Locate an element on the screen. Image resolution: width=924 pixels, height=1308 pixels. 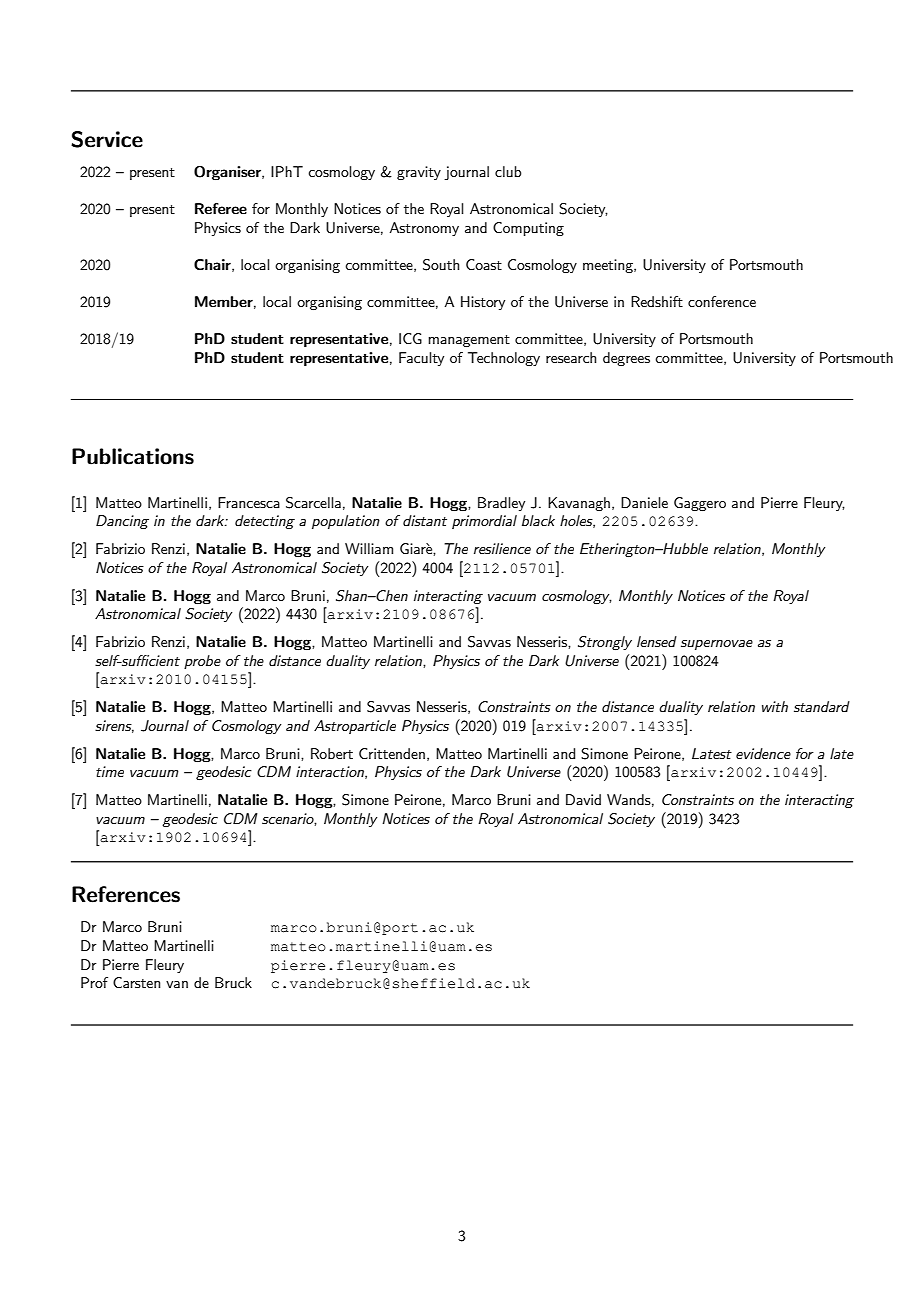
time is located at coordinates (110, 771).
